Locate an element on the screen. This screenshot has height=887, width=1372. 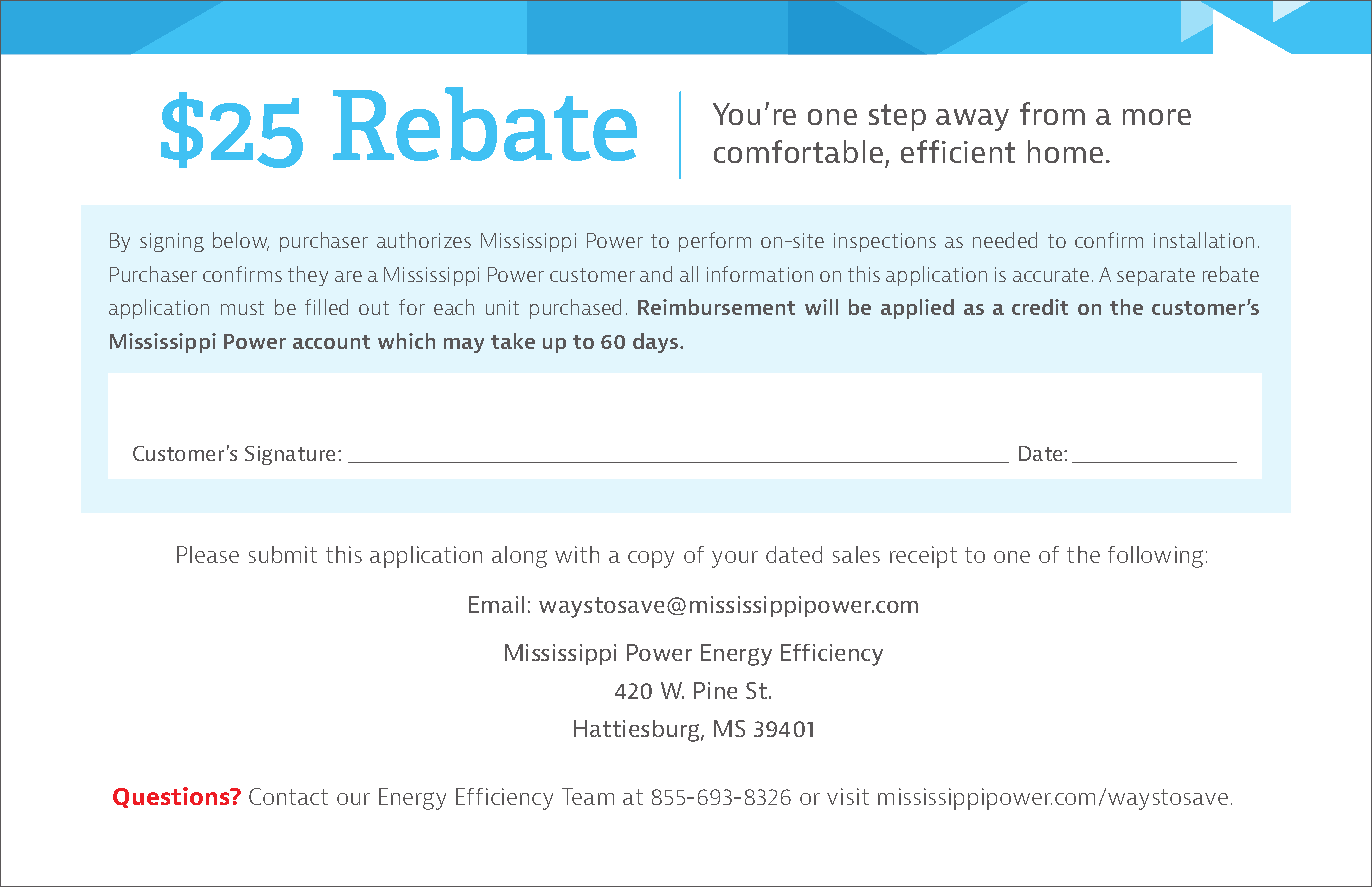
following is located at coordinates (1155, 557).
